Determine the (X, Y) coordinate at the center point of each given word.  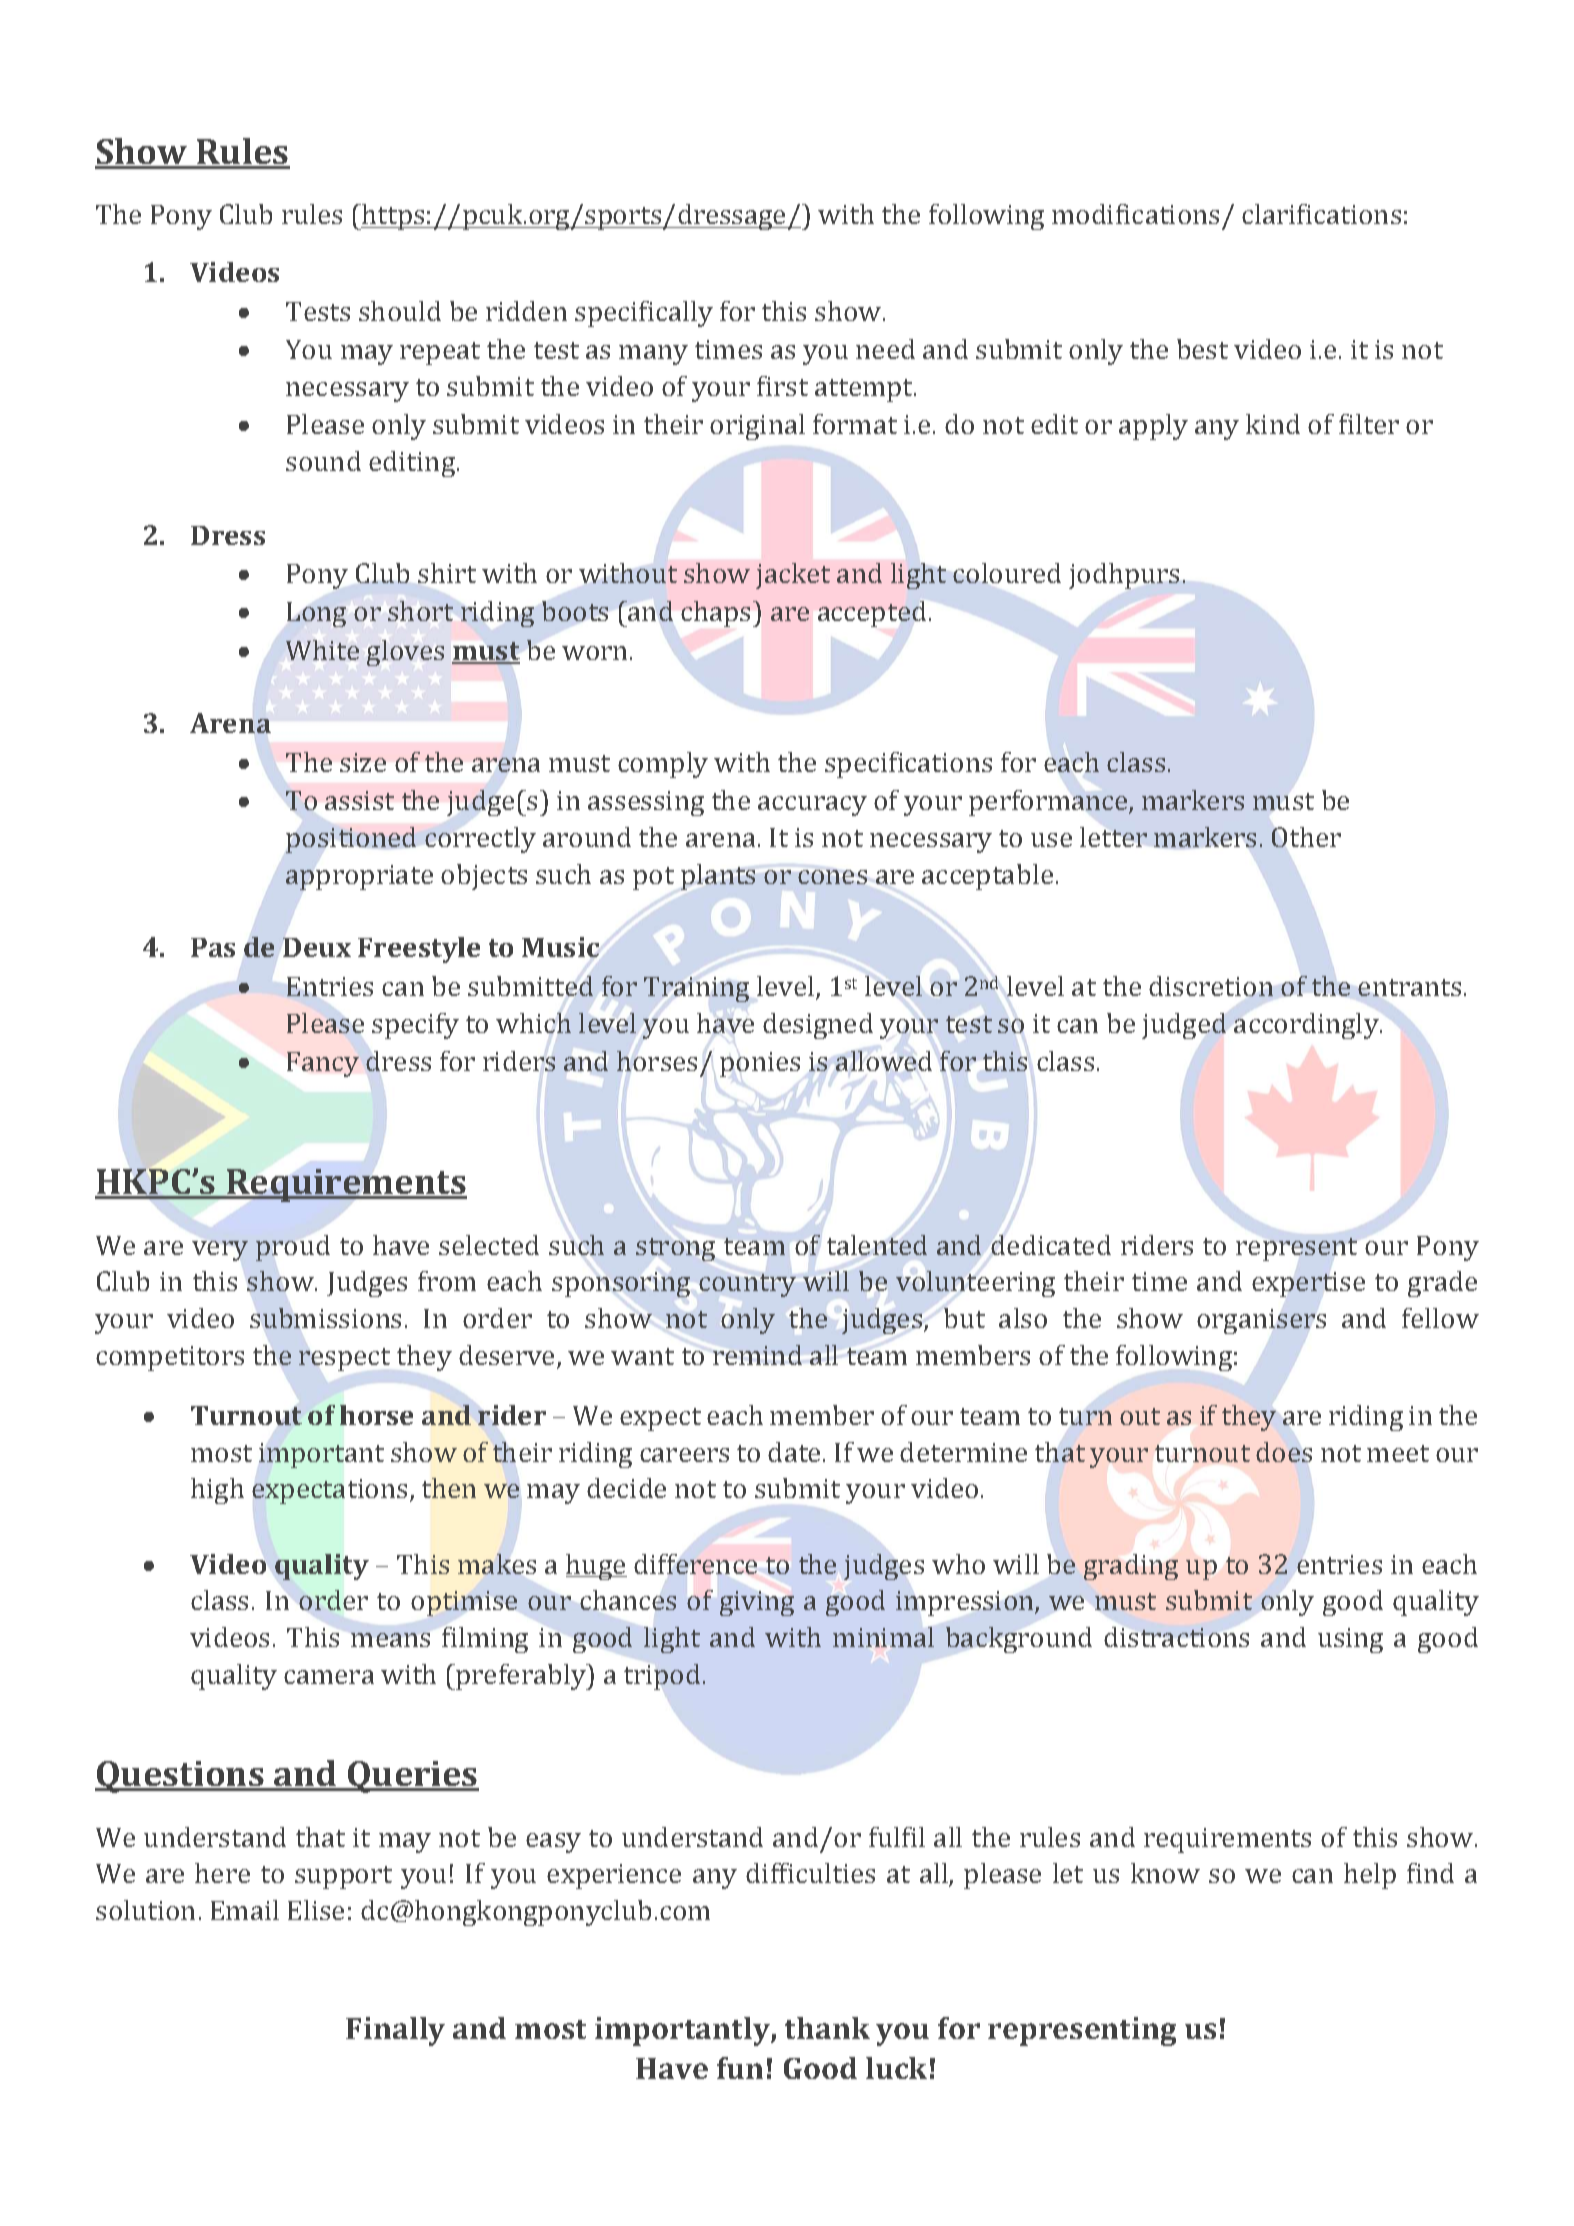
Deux (317, 947)
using (1350, 1640)
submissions (325, 1318)
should (400, 311)
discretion (1211, 986)
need (885, 349)
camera (329, 1677)
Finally (395, 2031)
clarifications (1321, 214)
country (747, 1285)
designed (818, 1026)
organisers (1261, 1321)
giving (757, 1603)
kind (1273, 424)
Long (316, 614)
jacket (793, 576)
